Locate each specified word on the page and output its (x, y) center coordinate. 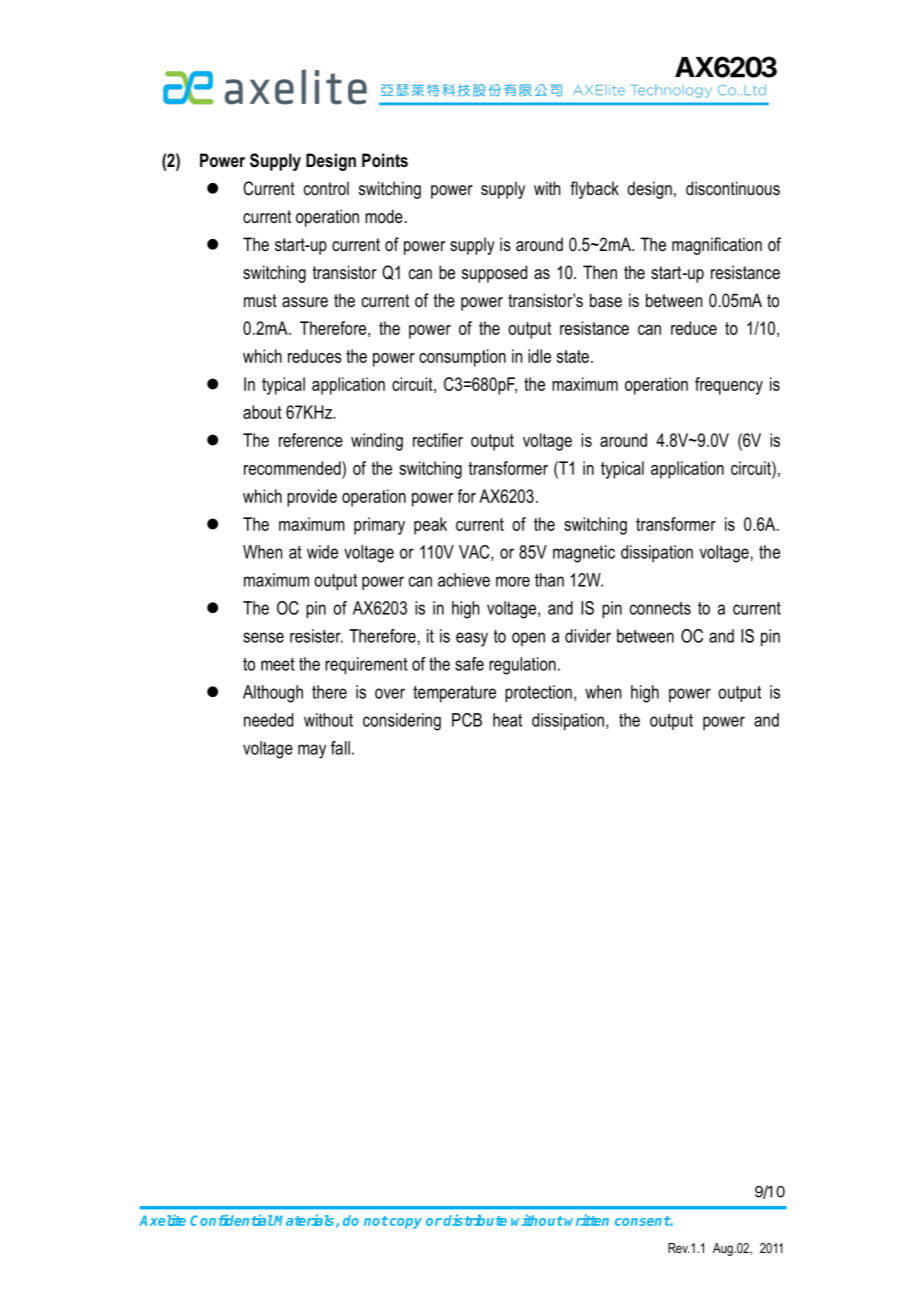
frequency (729, 386)
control (326, 188)
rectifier (438, 440)
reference (311, 440)
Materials (305, 1221)
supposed (494, 274)
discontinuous (733, 188)
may (312, 751)
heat (507, 720)
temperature (454, 694)
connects (660, 608)
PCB (467, 720)
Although (273, 694)
